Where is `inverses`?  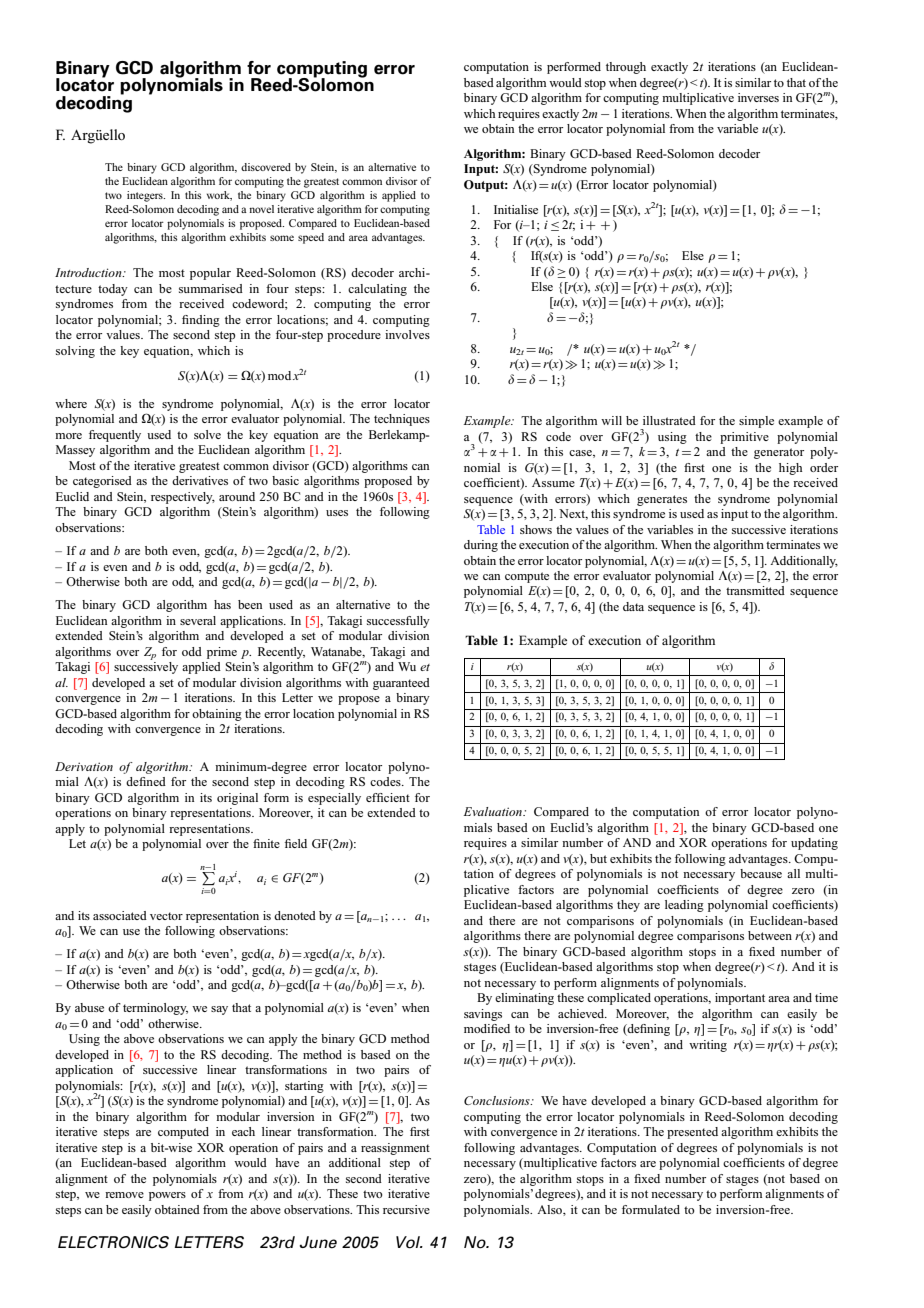
inverses is located at coordinates (758, 97).
